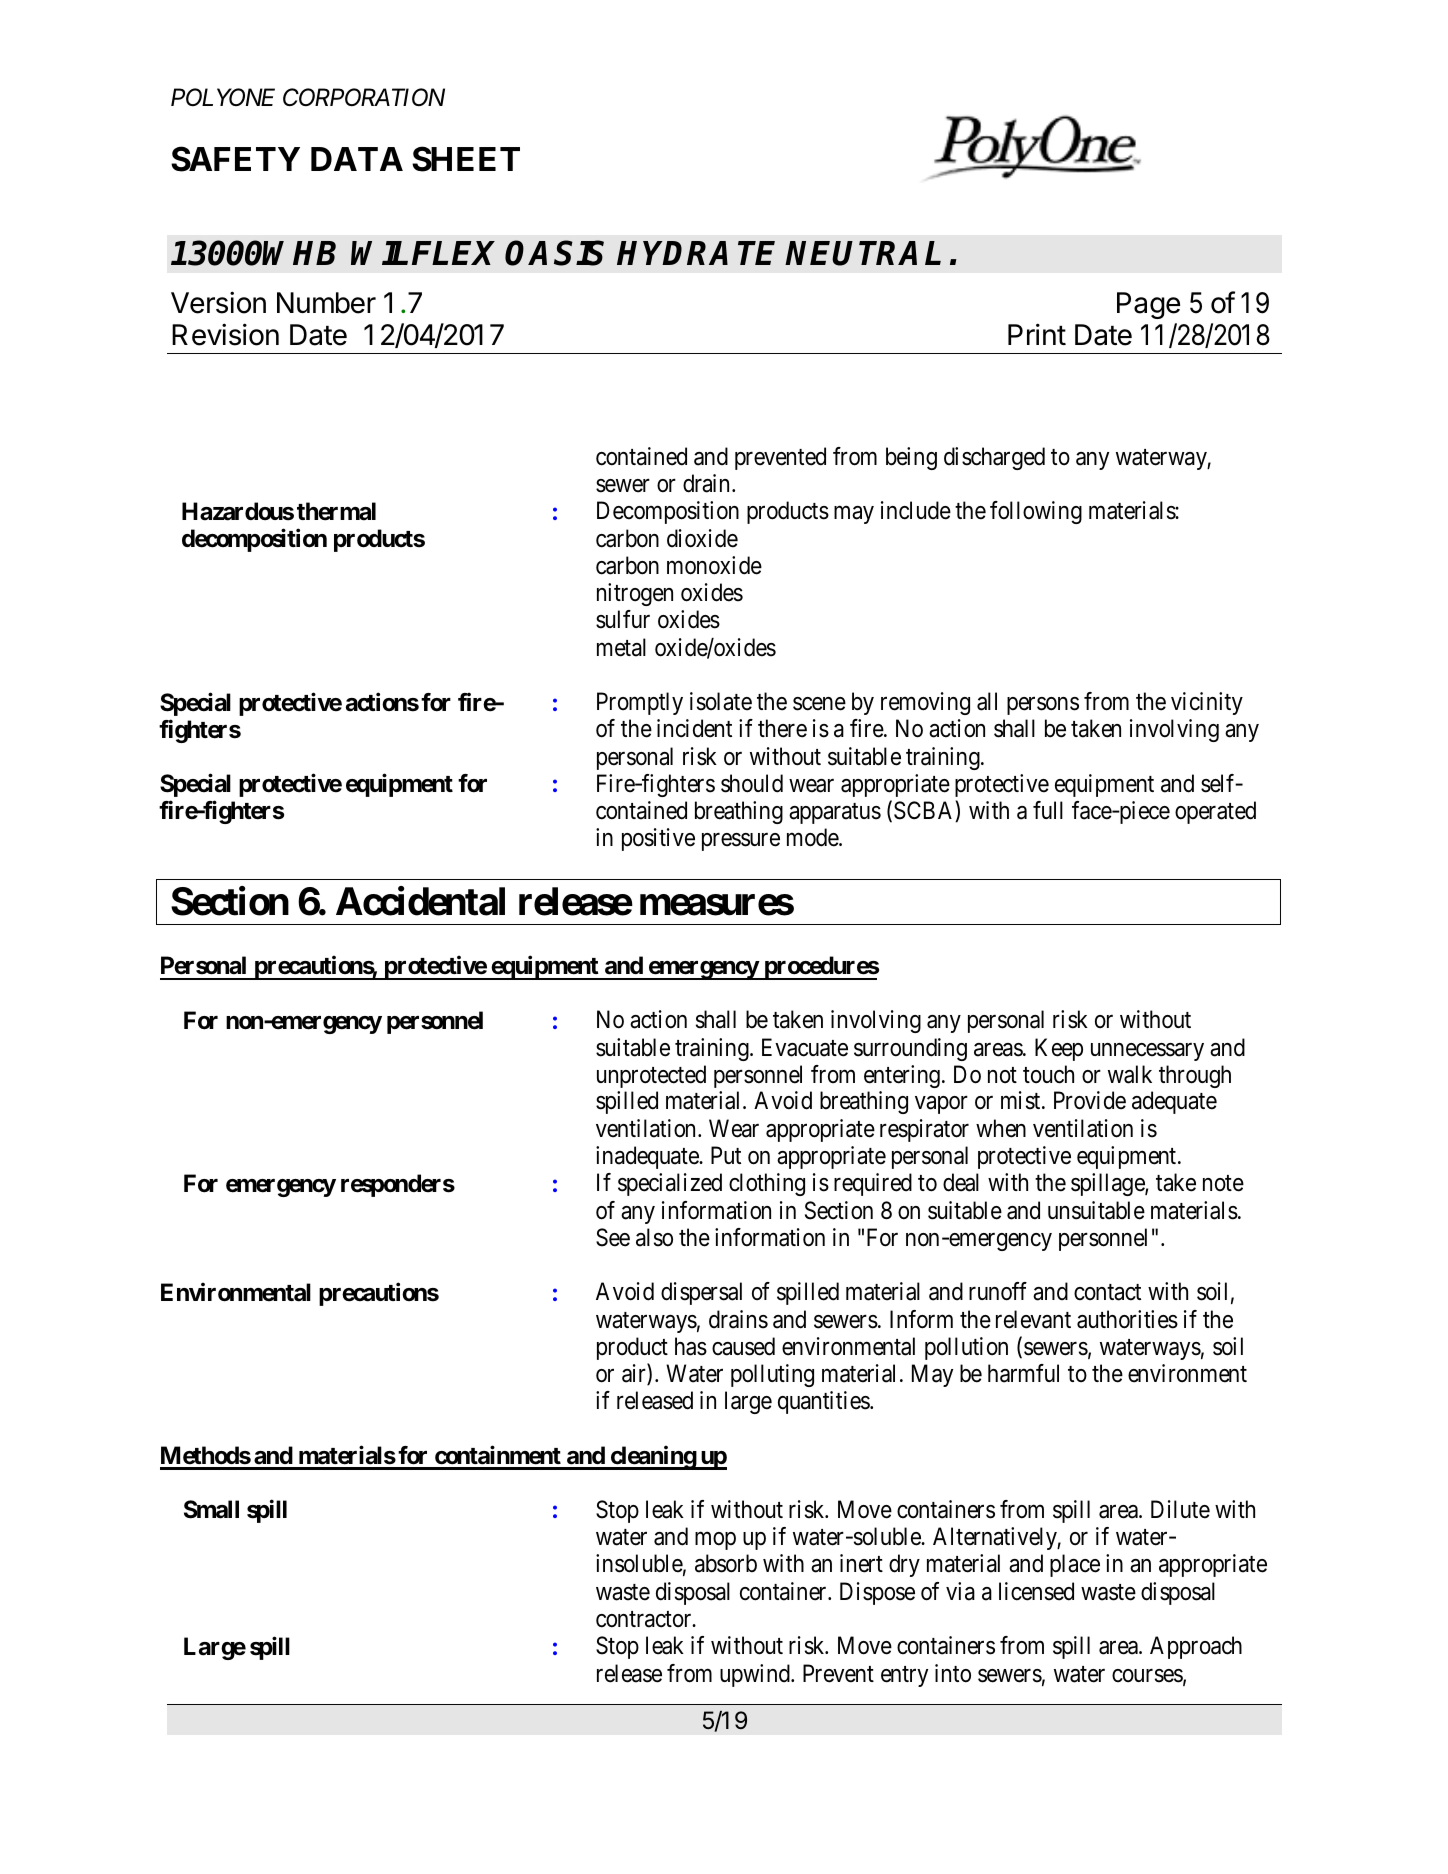  I want to click on Keep, so click(1059, 1049).
